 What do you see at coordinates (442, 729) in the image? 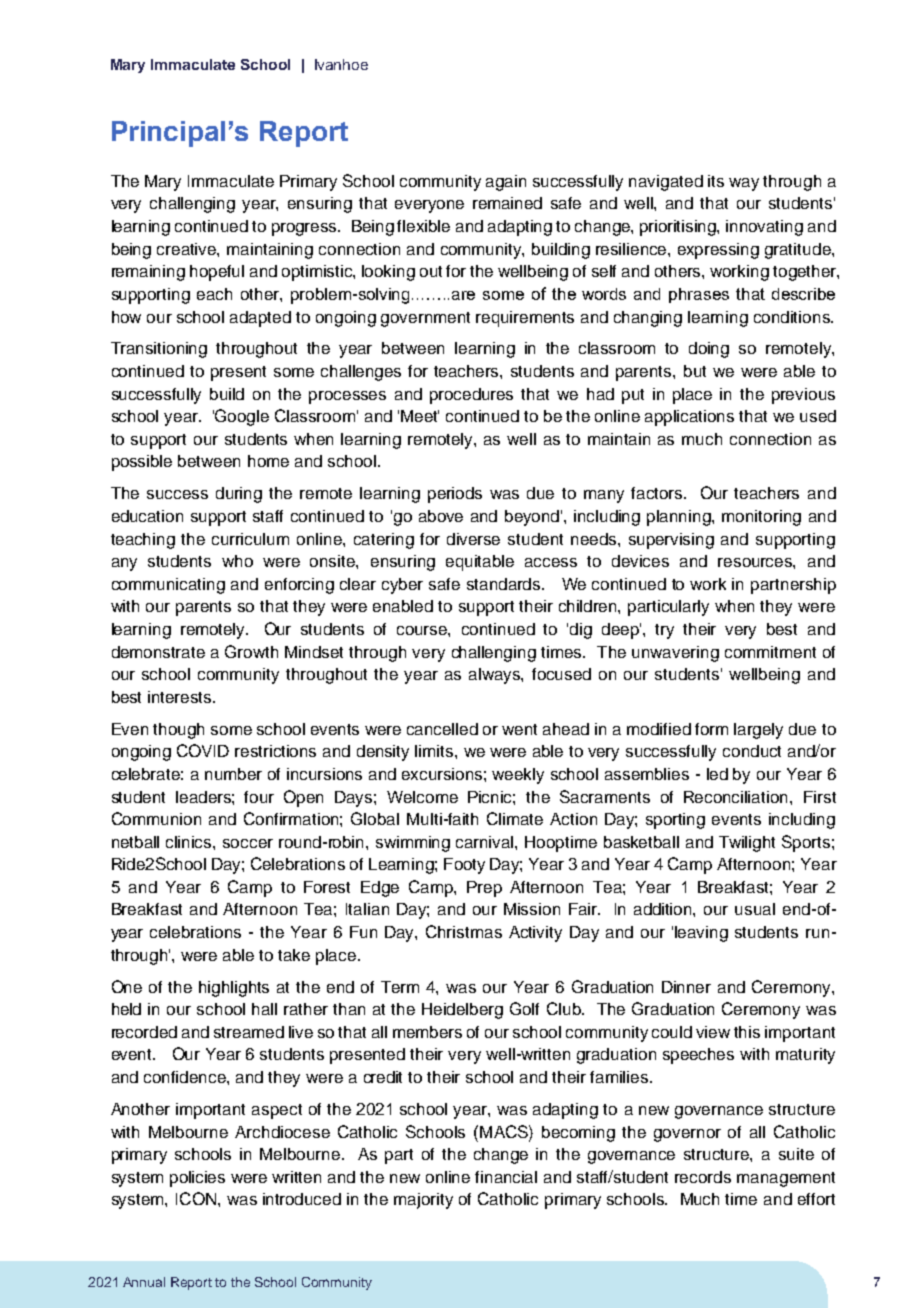
I see `cancelled` at bounding box center [442, 729].
